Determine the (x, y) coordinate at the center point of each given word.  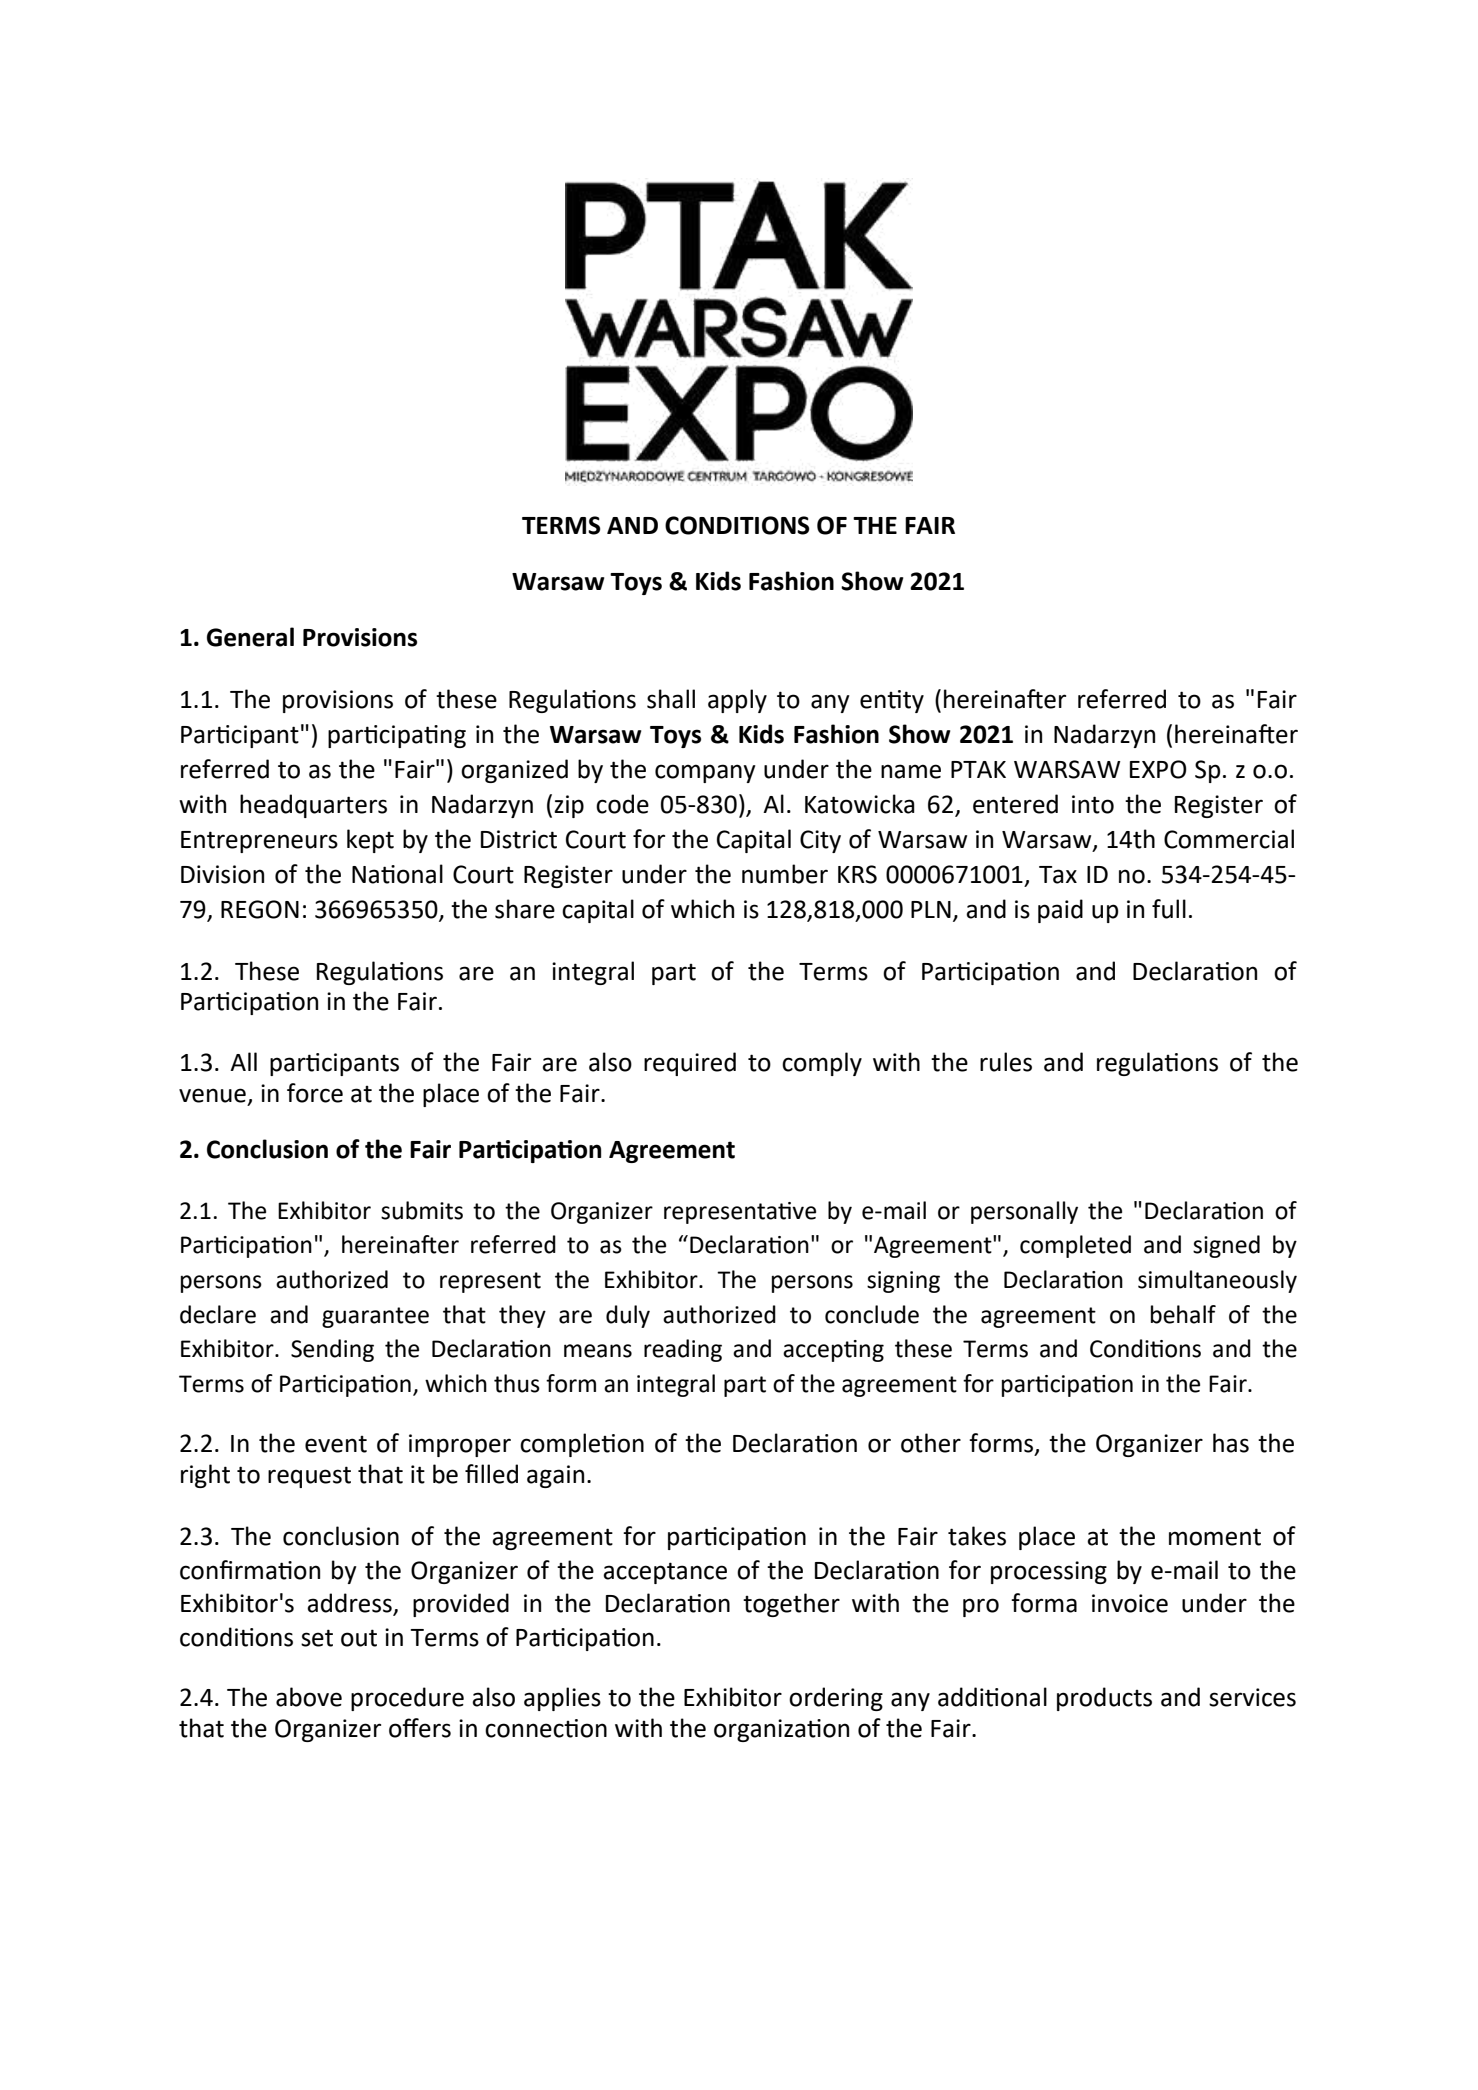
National (397, 874)
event (336, 1444)
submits (422, 1210)
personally (1024, 1212)
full (1169, 909)
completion (582, 1445)
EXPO (1158, 769)
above (309, 1697)
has (1231, 1443)
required (690, 1064)
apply (737, 701)
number (785, 874)
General (250, 637)
